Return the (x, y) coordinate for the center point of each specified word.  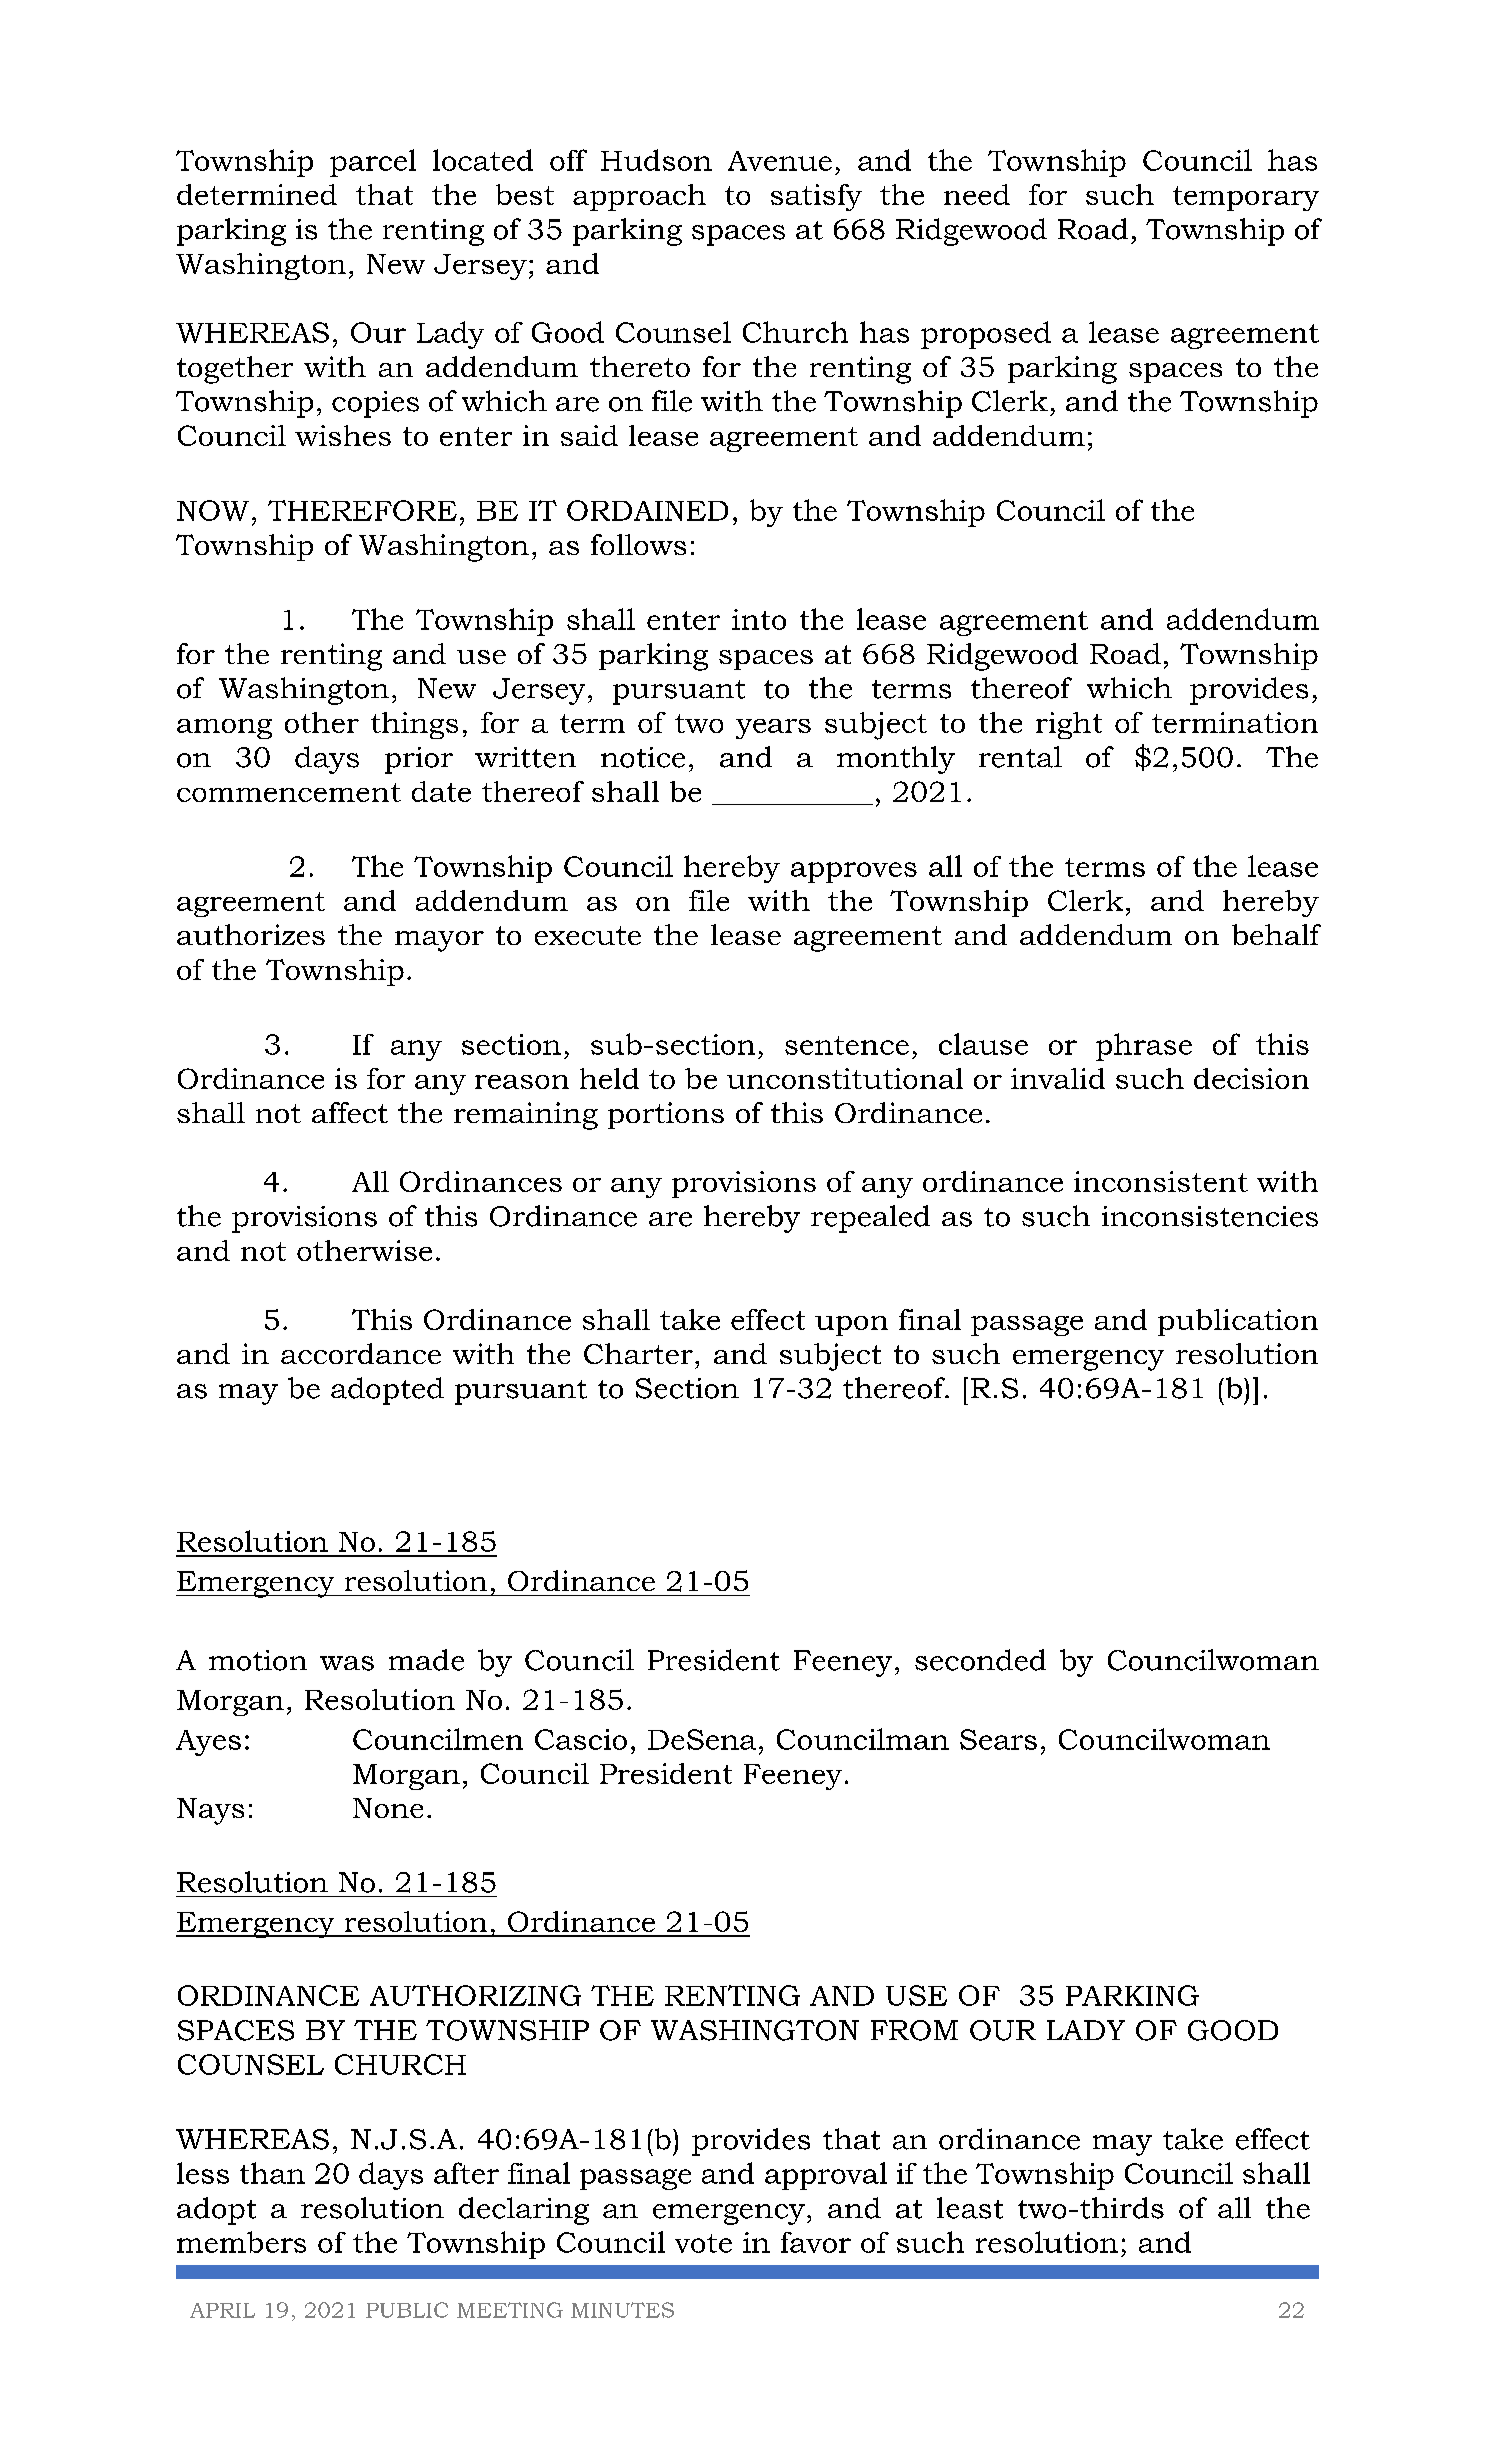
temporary (1246, 198)
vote (703, 2243)
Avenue (780, 161)
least (970, 2208)
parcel (373, 163)
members (241, 2242)
